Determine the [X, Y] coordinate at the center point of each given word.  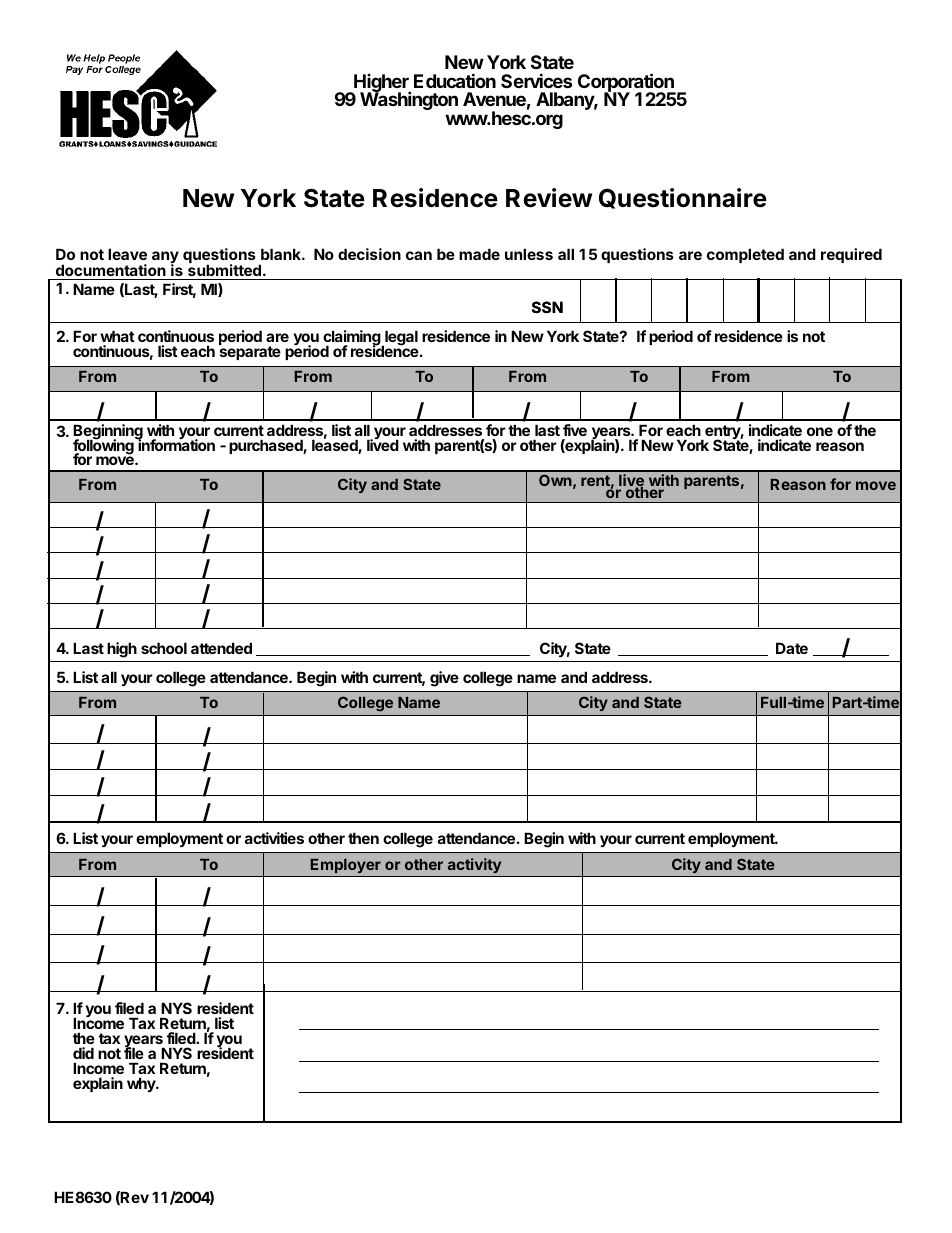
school [164, 648]
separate [250, 353]
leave [127, 254]
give [444, 679]
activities [274, 838]
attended [221, 648]
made [479, 254]
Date [792, 648]
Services [537, 80]
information [175, 444]
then [363, 838]
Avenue [494, 99]
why [141, 1084]
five [575, 430]
